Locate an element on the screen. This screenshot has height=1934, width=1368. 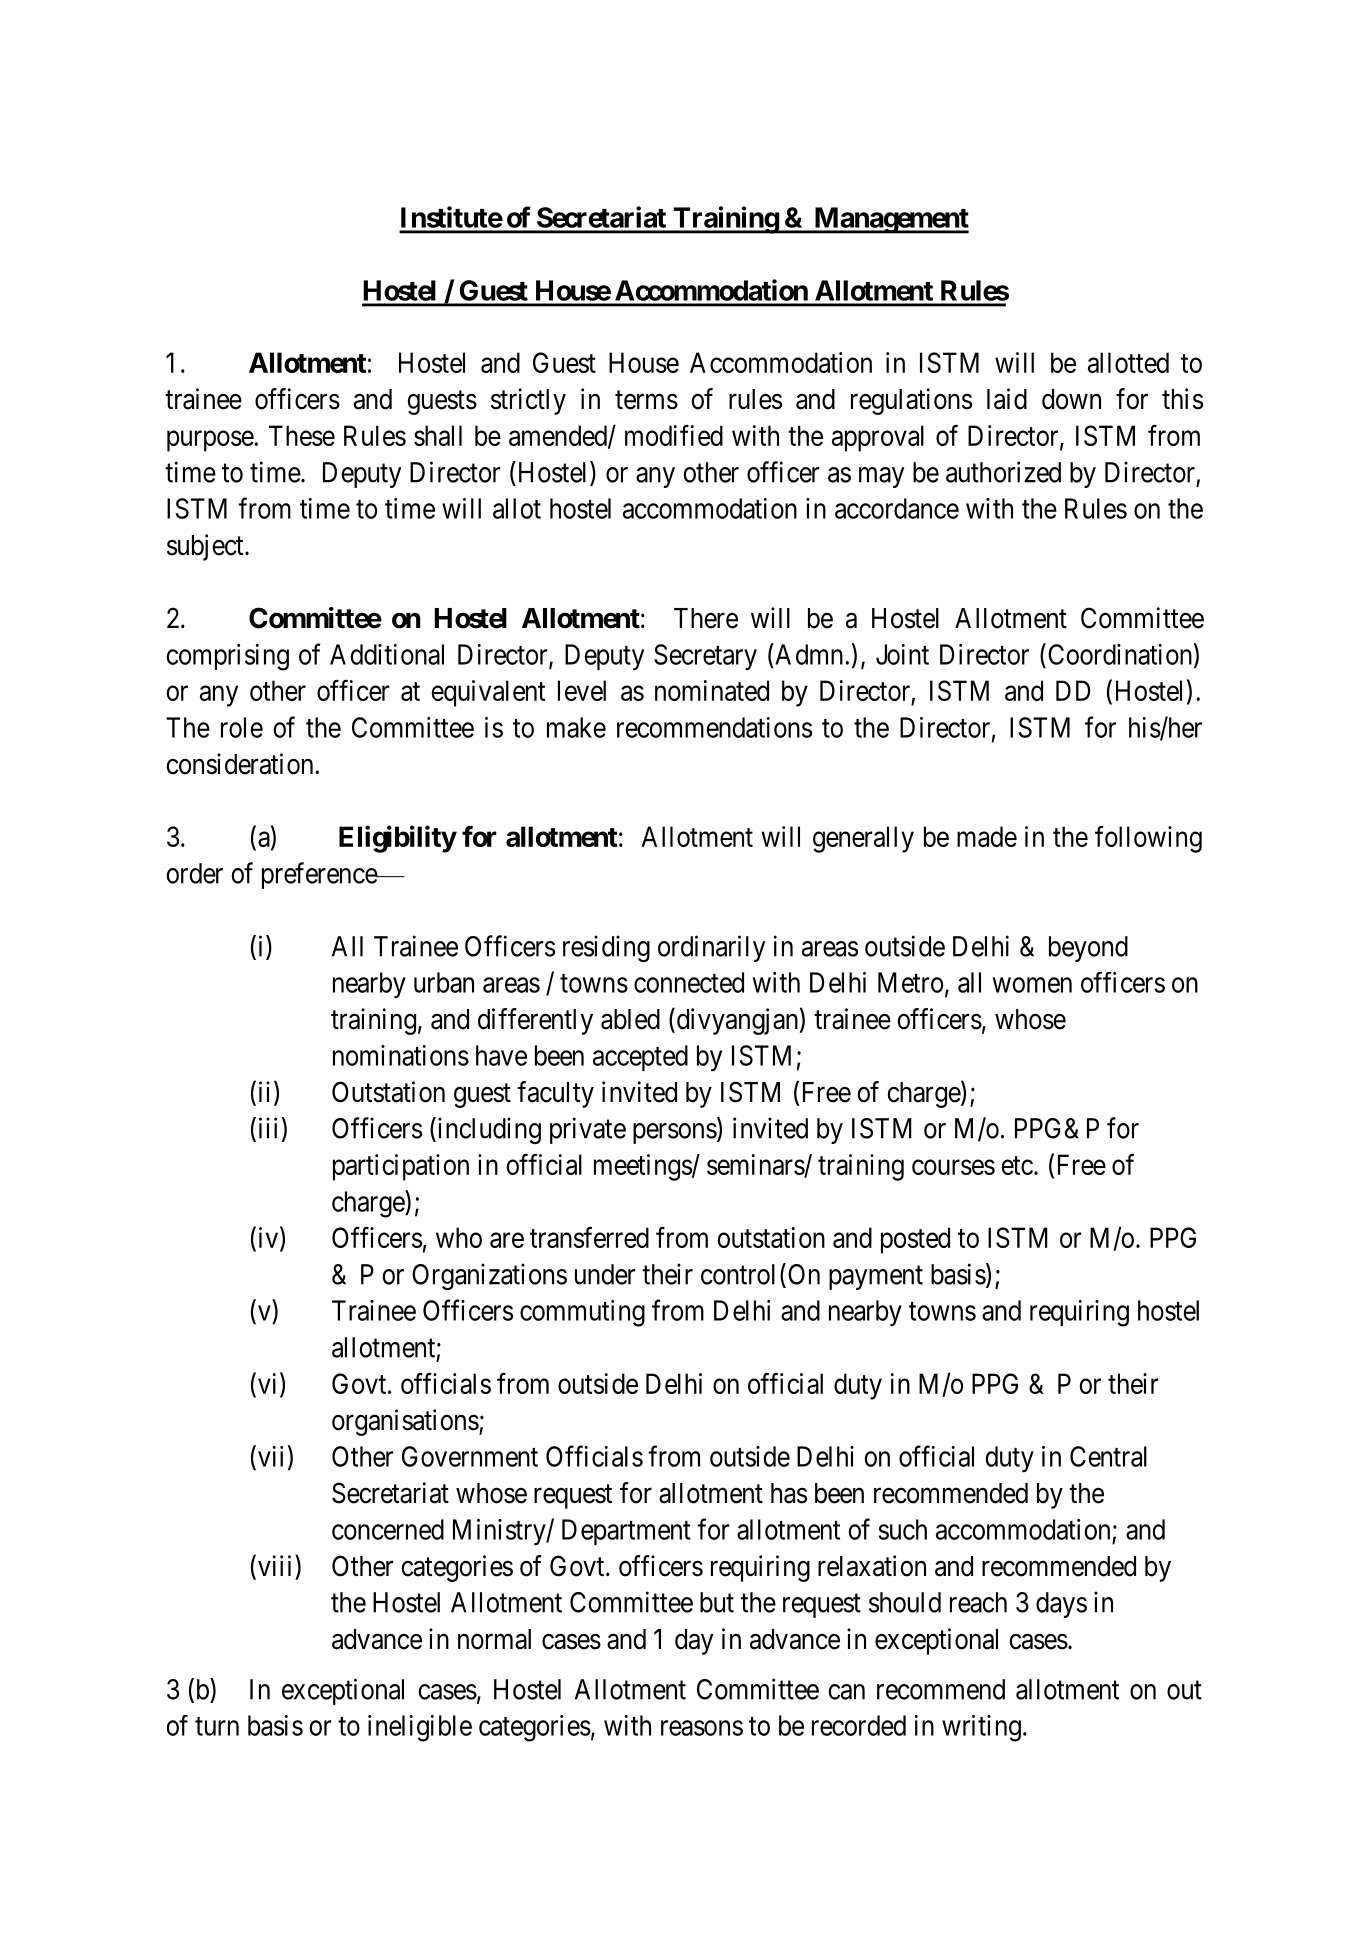
down is located at coordinates (1071, 399).
